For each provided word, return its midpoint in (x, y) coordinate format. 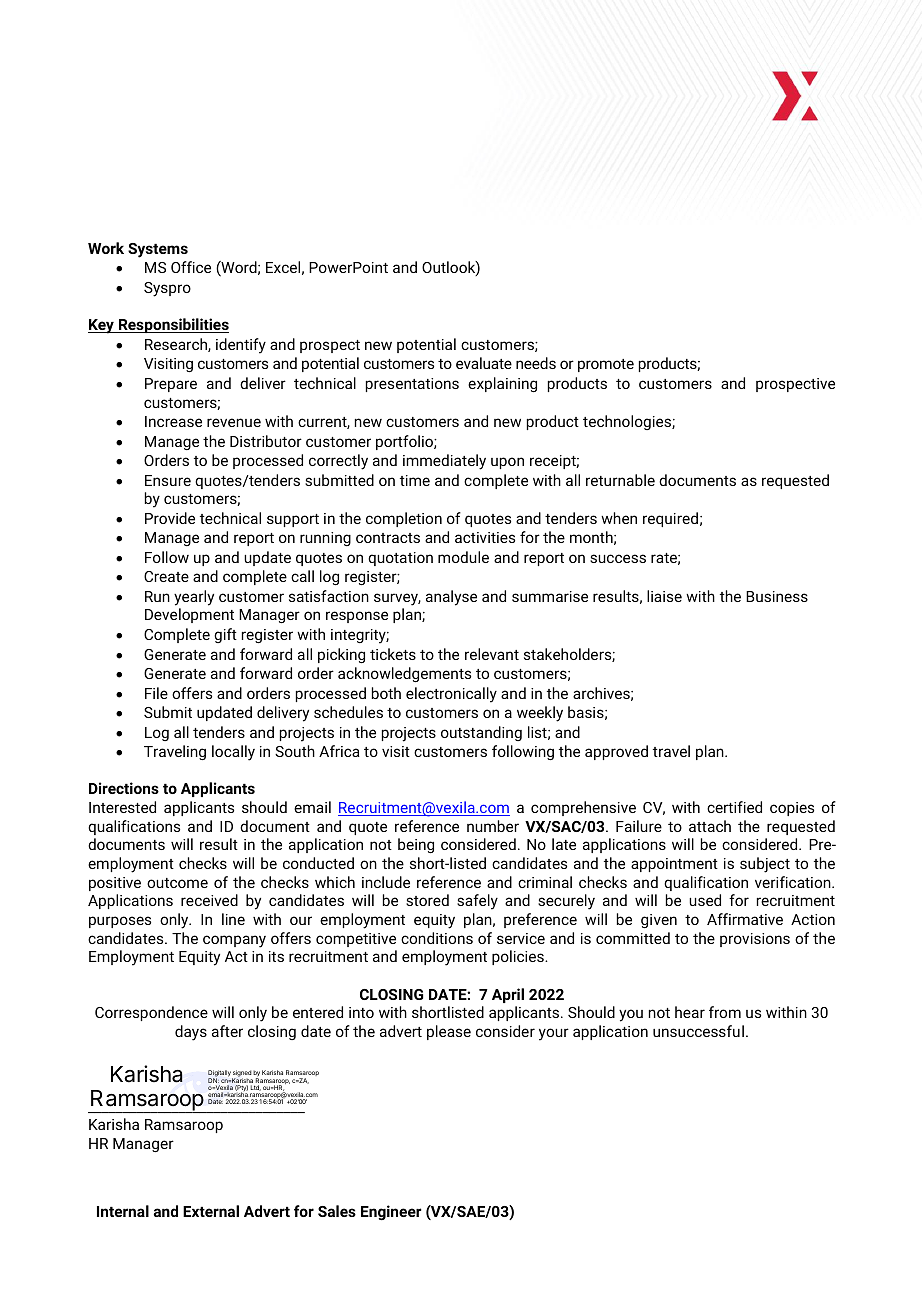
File (156, 693)
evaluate (484, 363)
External (211, 1211)
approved (616, 752)
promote (606, 365)
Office (191, 267)
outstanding (481, 733)
